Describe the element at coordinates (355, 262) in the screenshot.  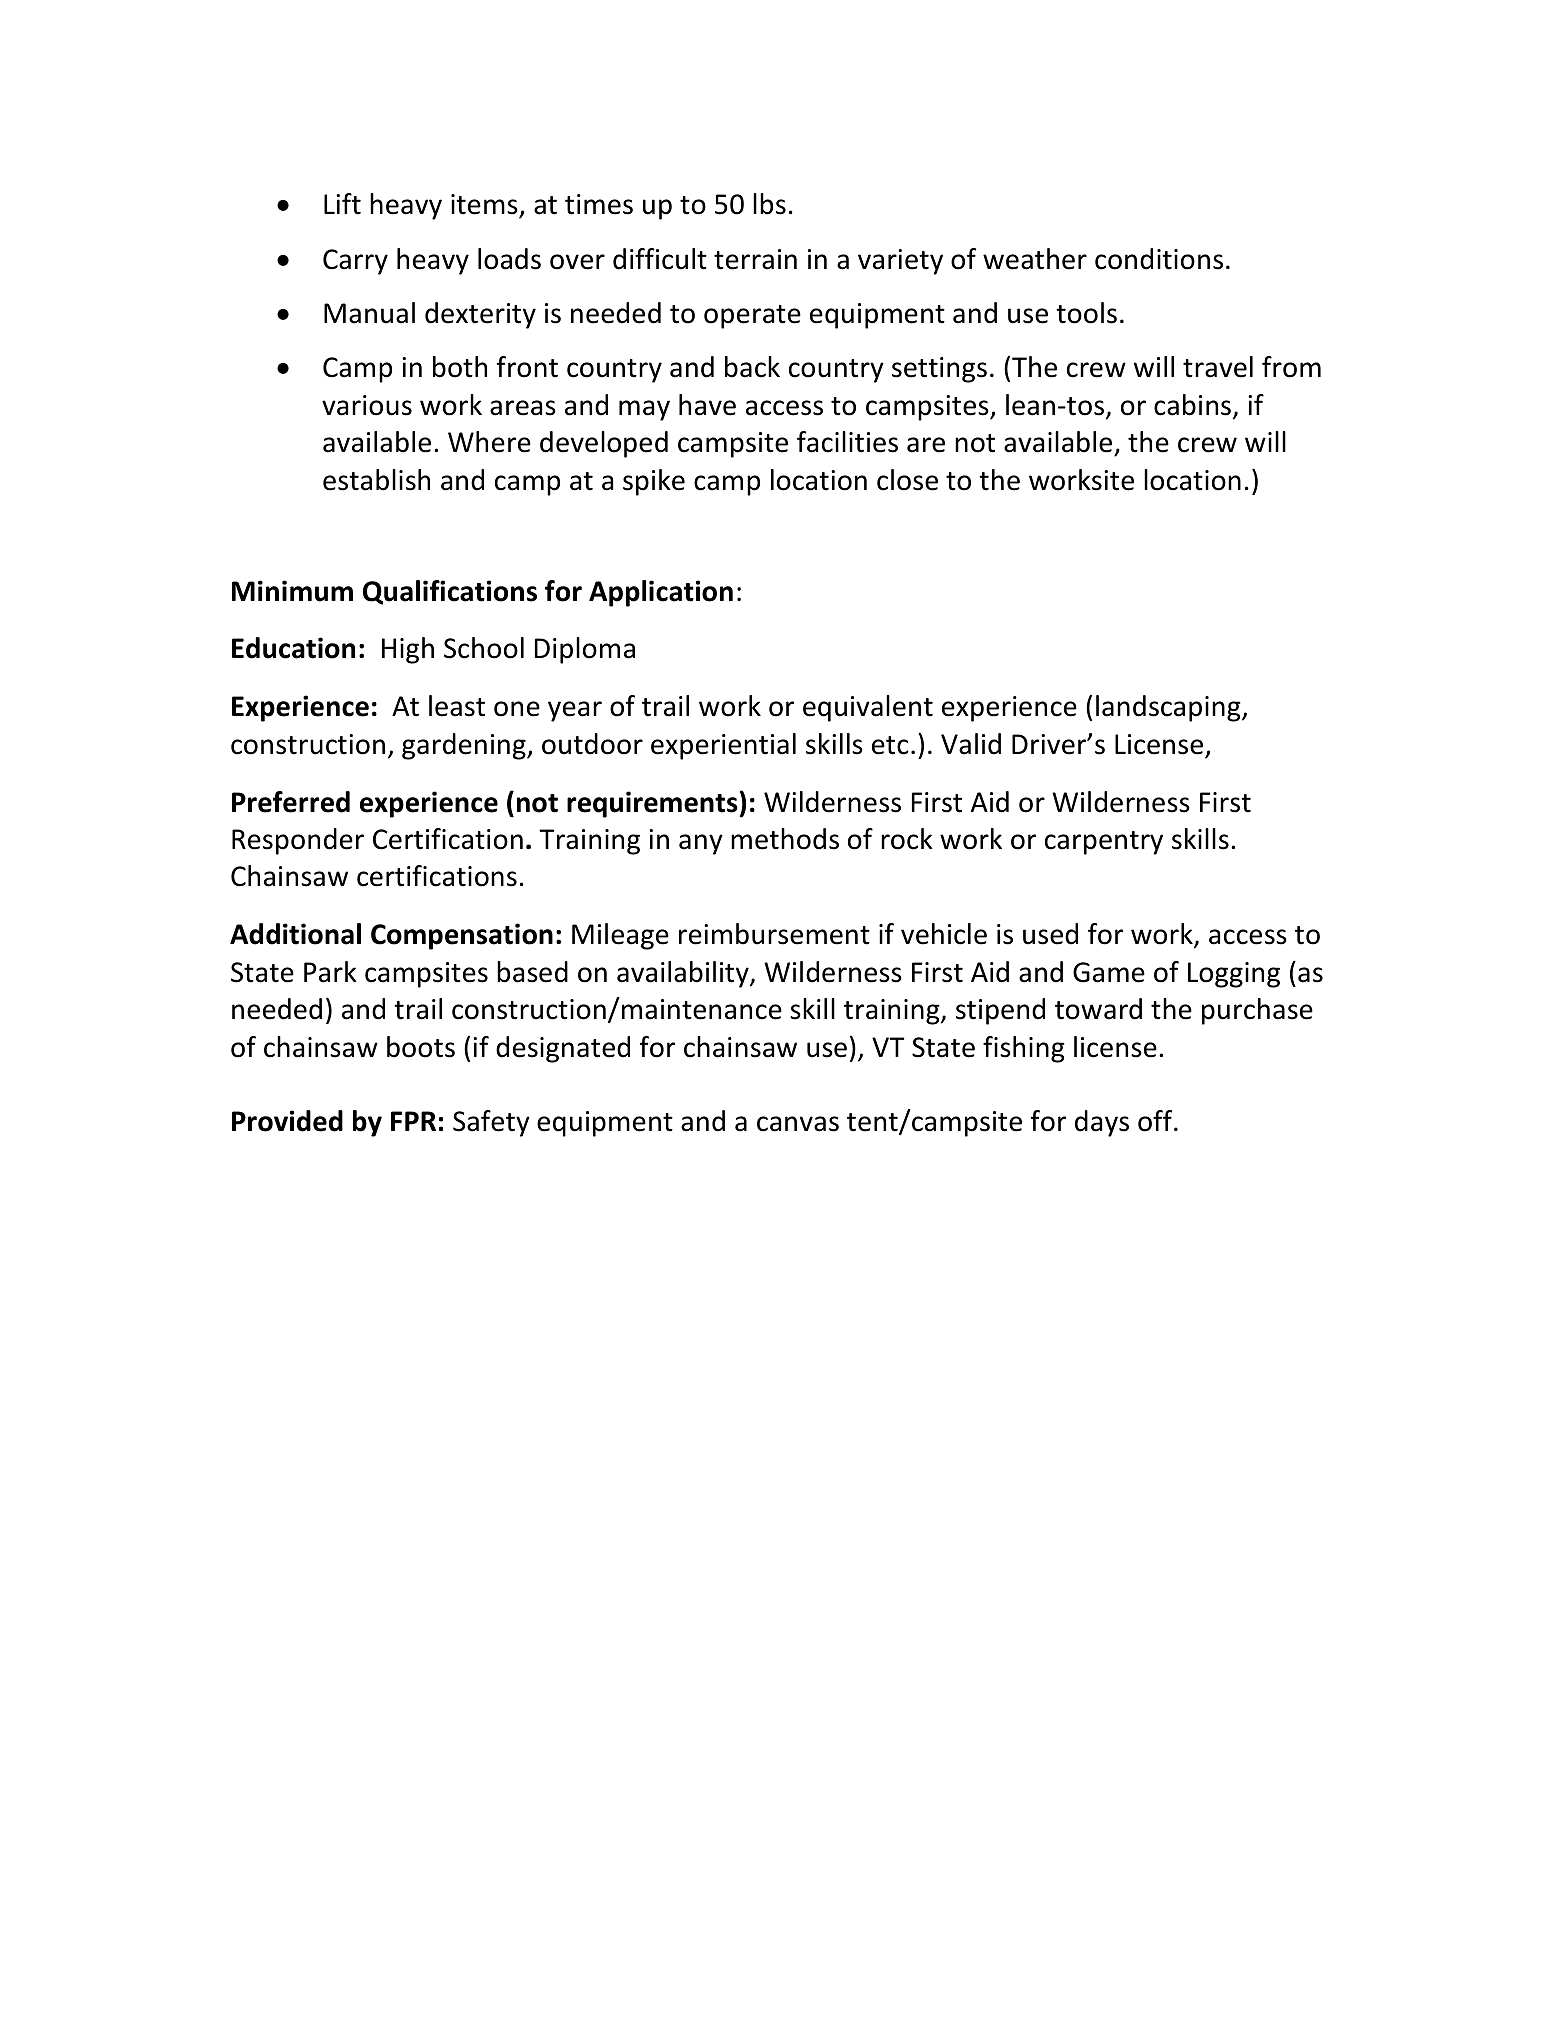
I see `Carry` at that location.
